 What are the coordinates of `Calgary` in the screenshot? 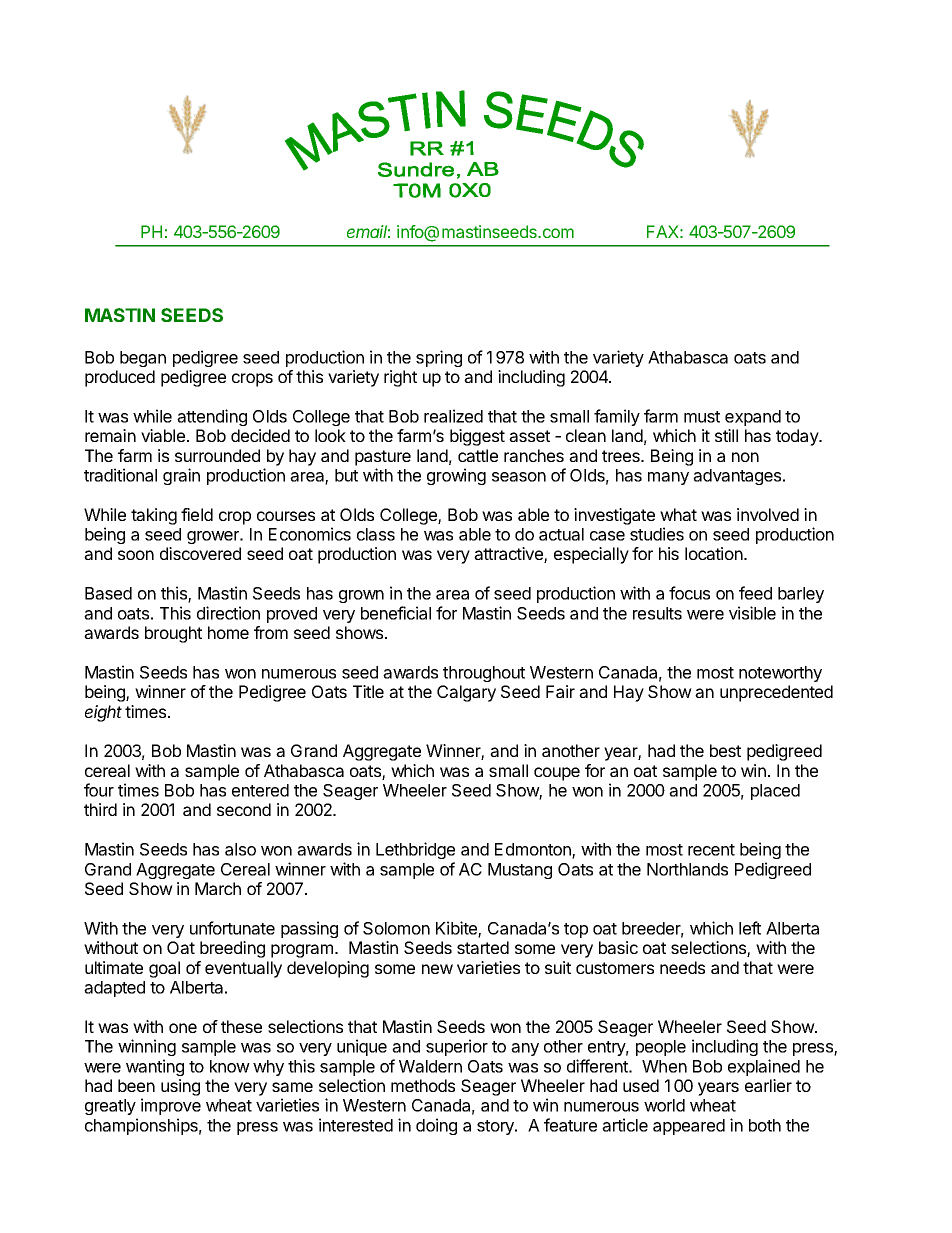 It's located at (466, 693).
